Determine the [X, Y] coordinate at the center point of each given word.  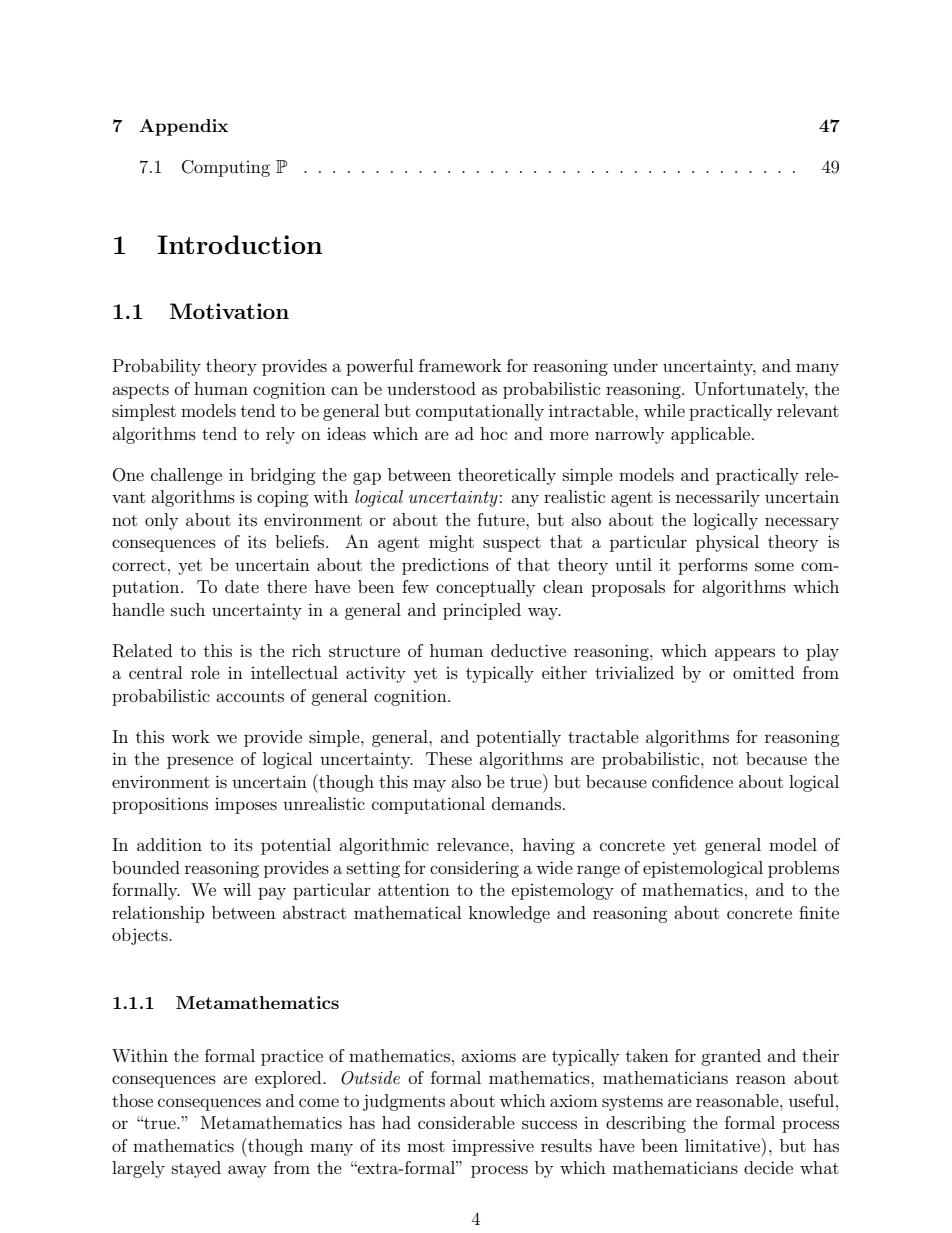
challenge [186, 476]
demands [526, 803]
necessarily [718, 498]
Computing [226, 168]
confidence [692, 781]
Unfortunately [751, 390]
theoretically [507, 476]
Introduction [239, 244]
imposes [246, 806]
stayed [196, 1169]
